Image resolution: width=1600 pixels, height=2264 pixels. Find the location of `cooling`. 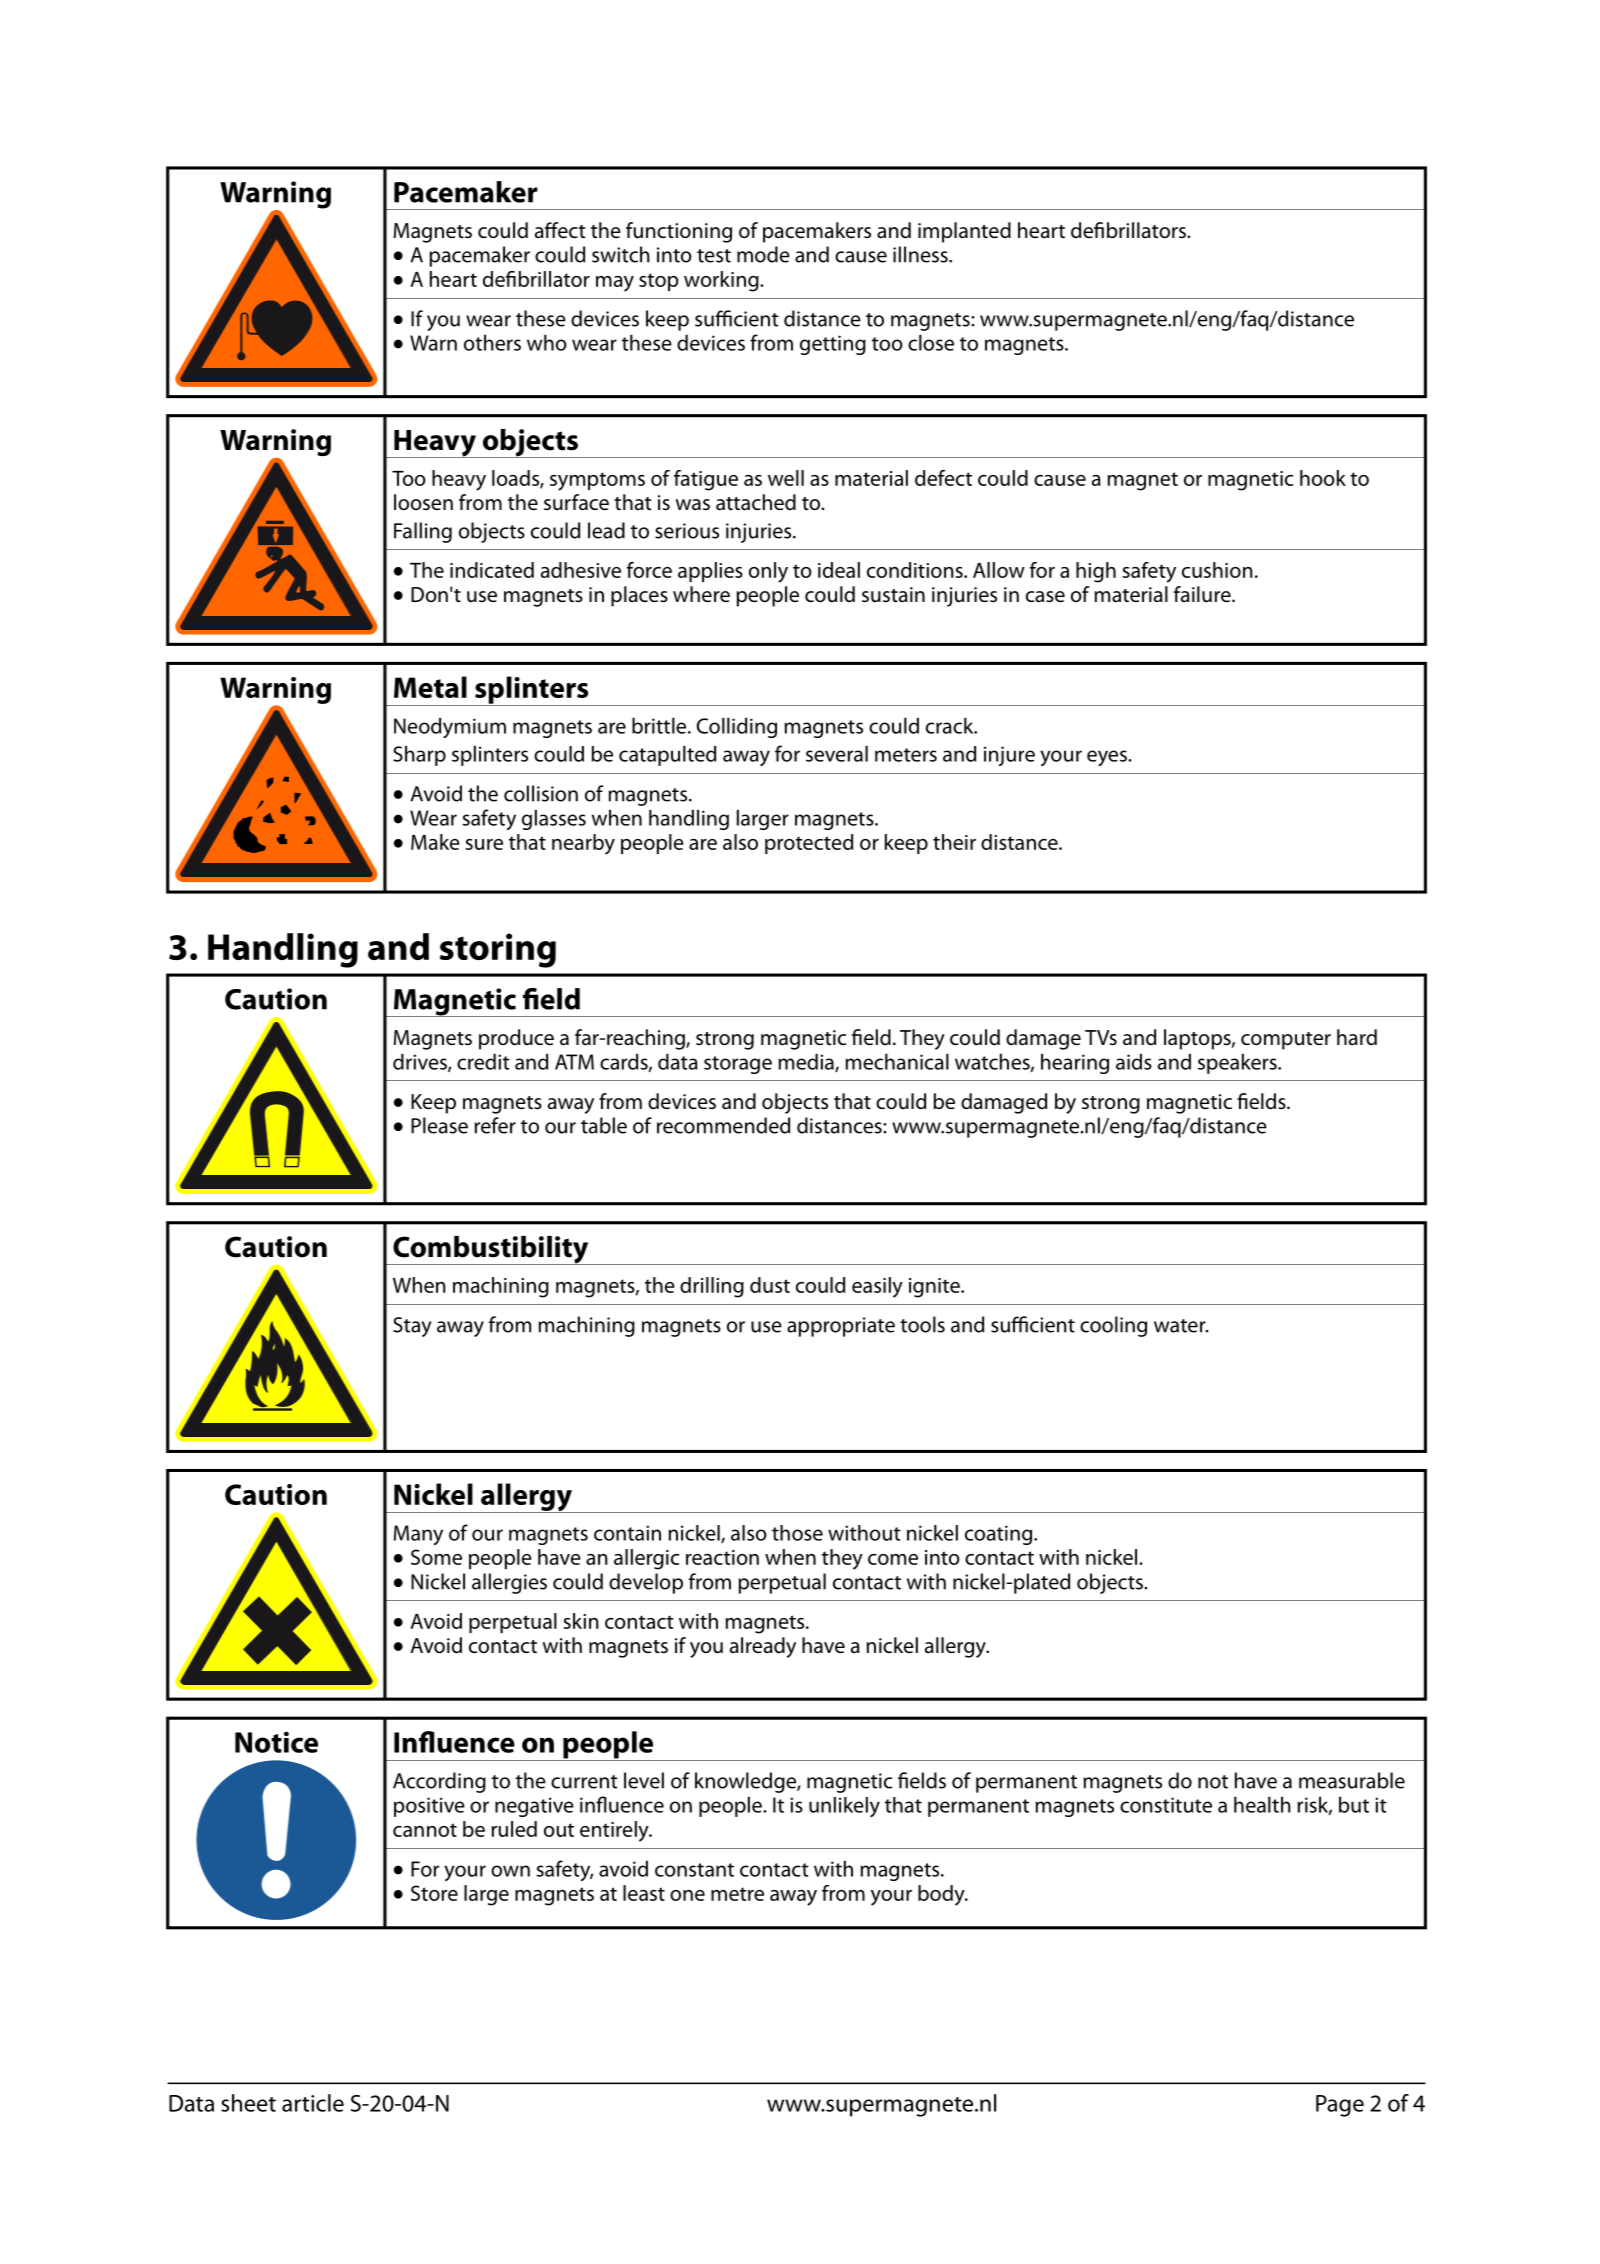

cooling is located at coordinates (1113, 1326).
